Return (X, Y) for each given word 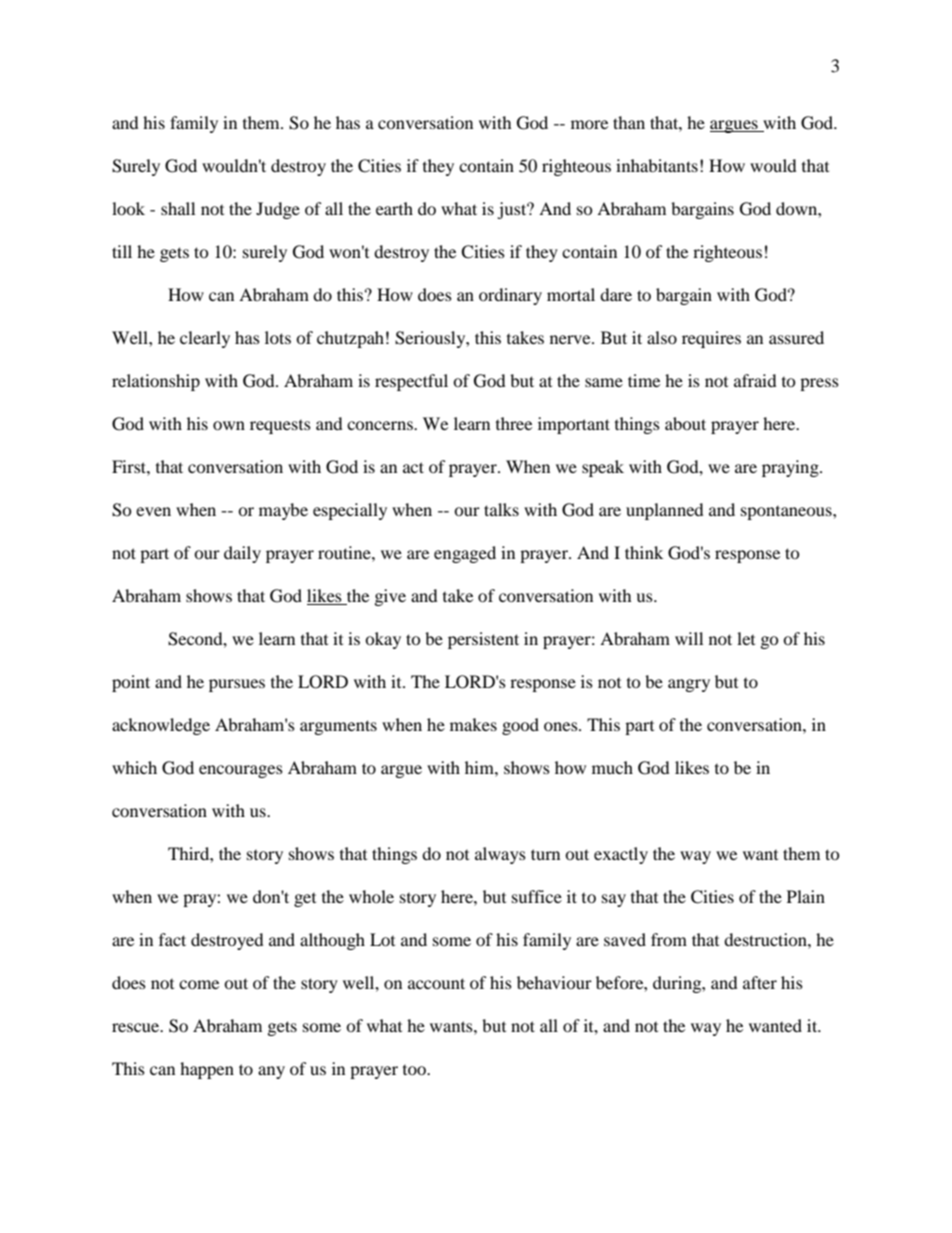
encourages (241, 771)
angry (689, 685)
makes (473, 724)
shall (178, 208)
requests (280, 427)
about (685, 423)
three (514, 423)
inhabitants (657, 165)
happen (207, 1070)
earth (394, 208)
